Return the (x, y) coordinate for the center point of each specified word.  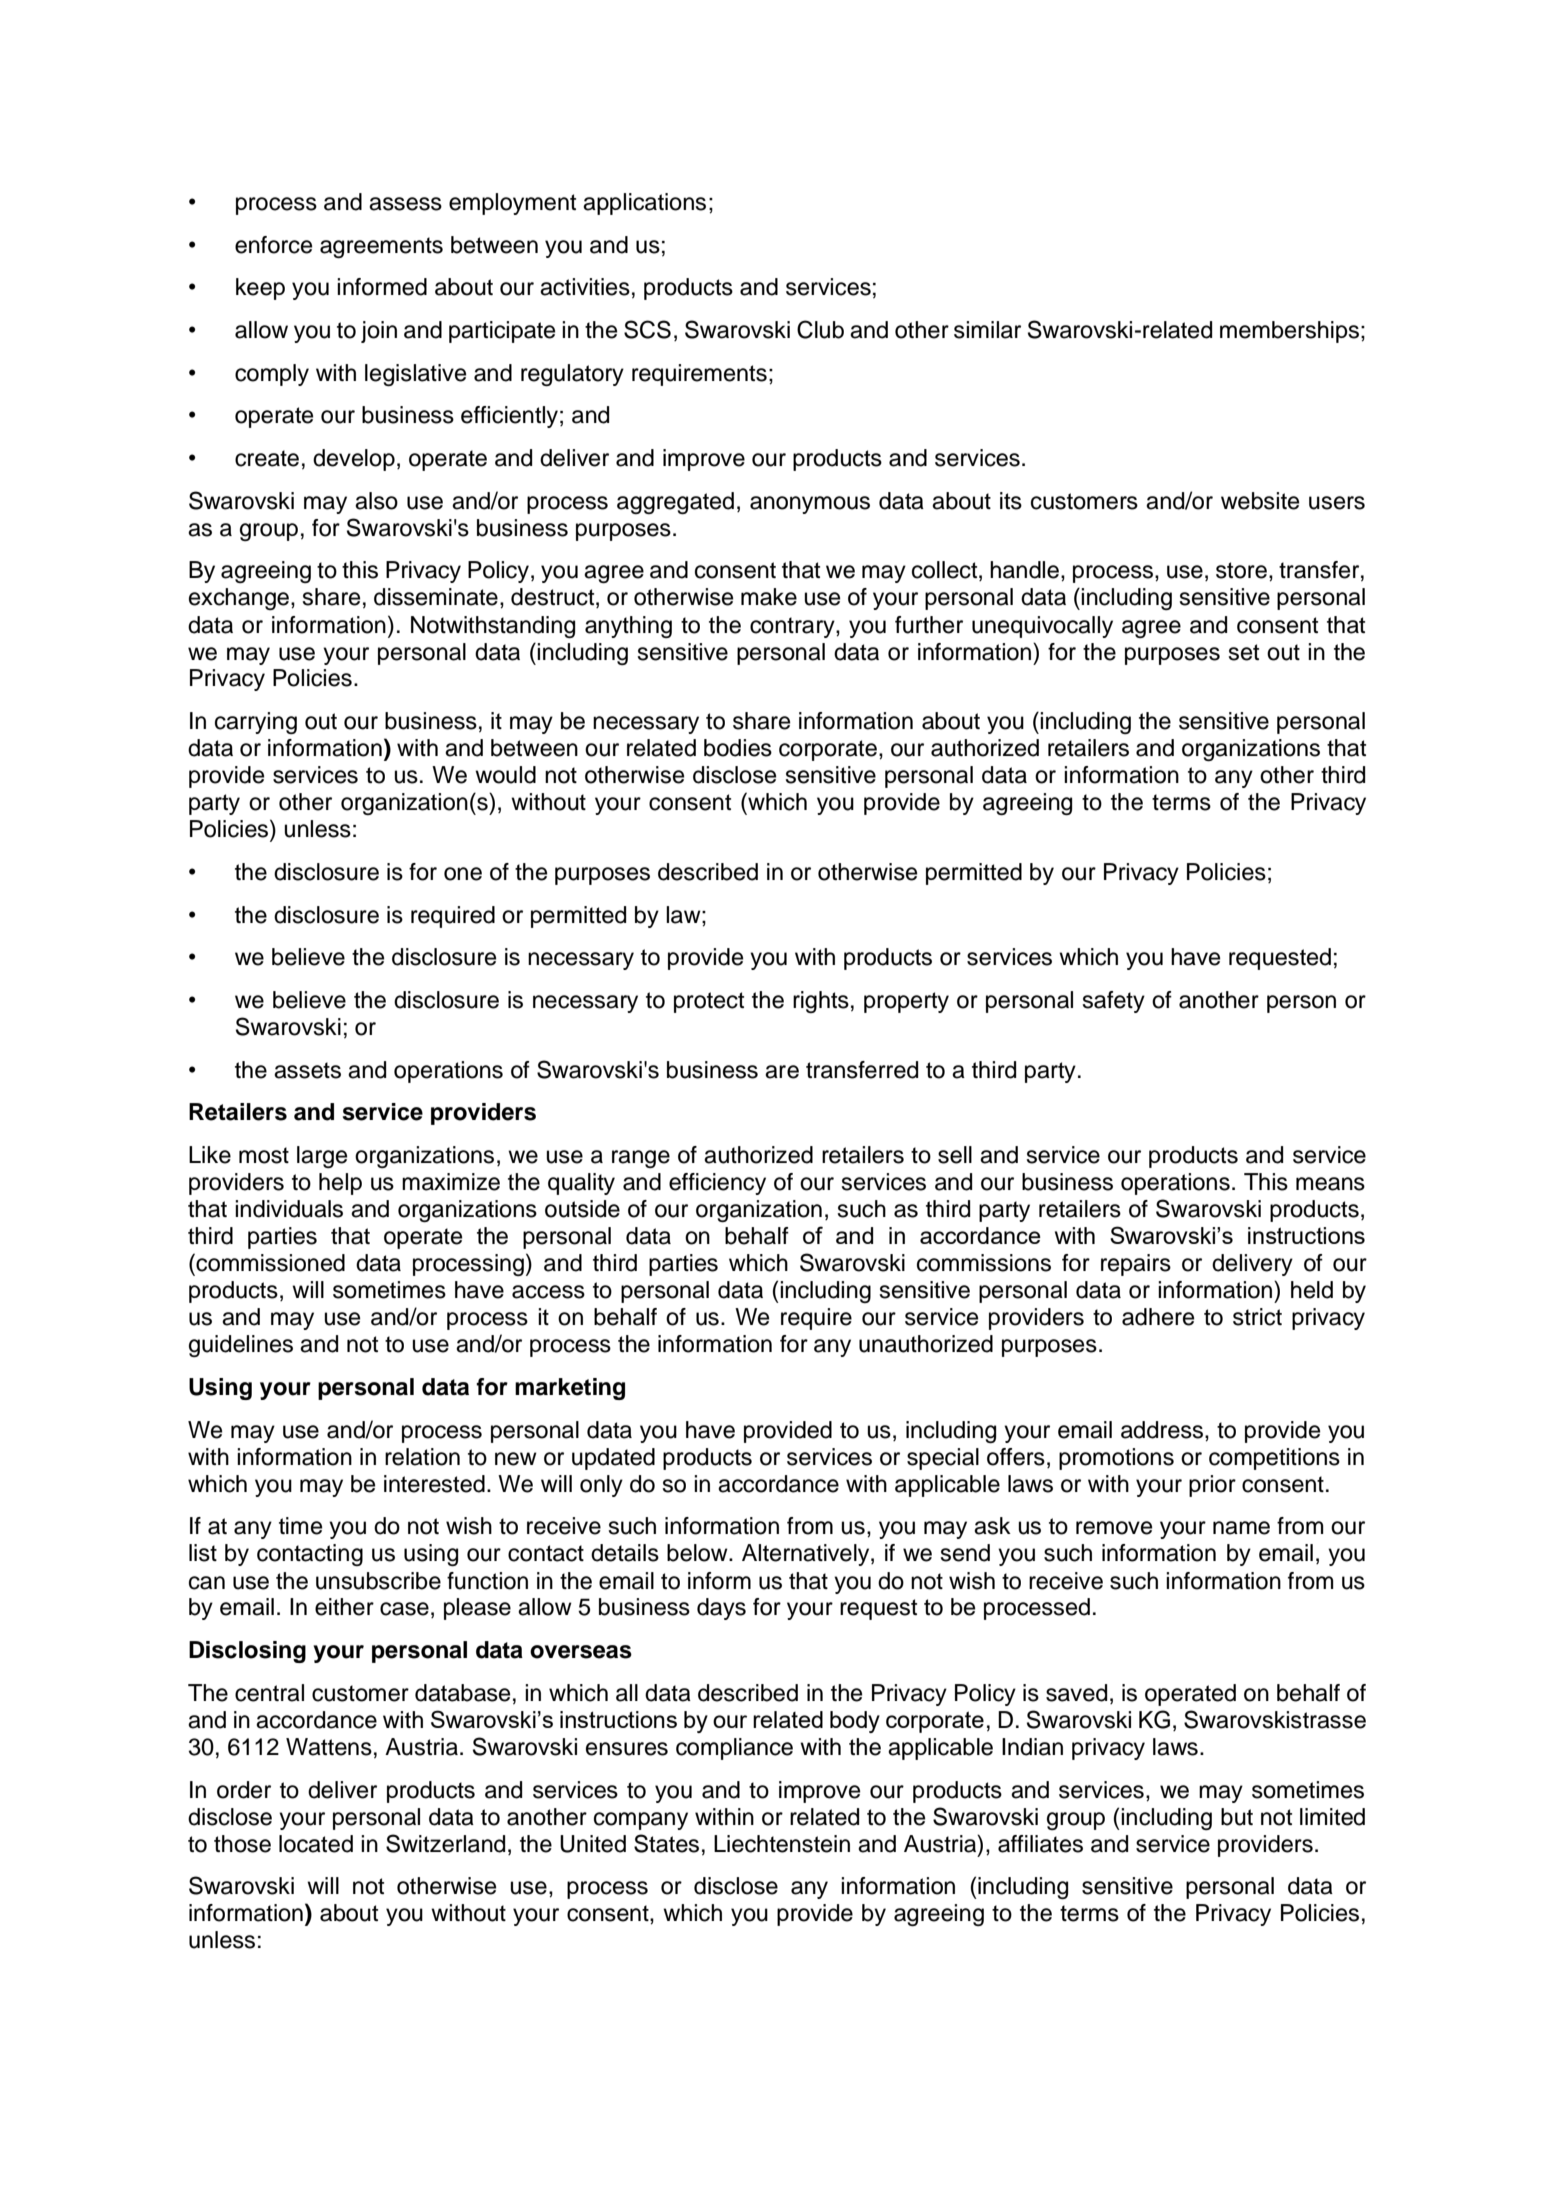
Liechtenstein (782, 1844)
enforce (273, 245)
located (316, 1844)
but (1237, 1817)
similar (987, 330)
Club (820, 329)
